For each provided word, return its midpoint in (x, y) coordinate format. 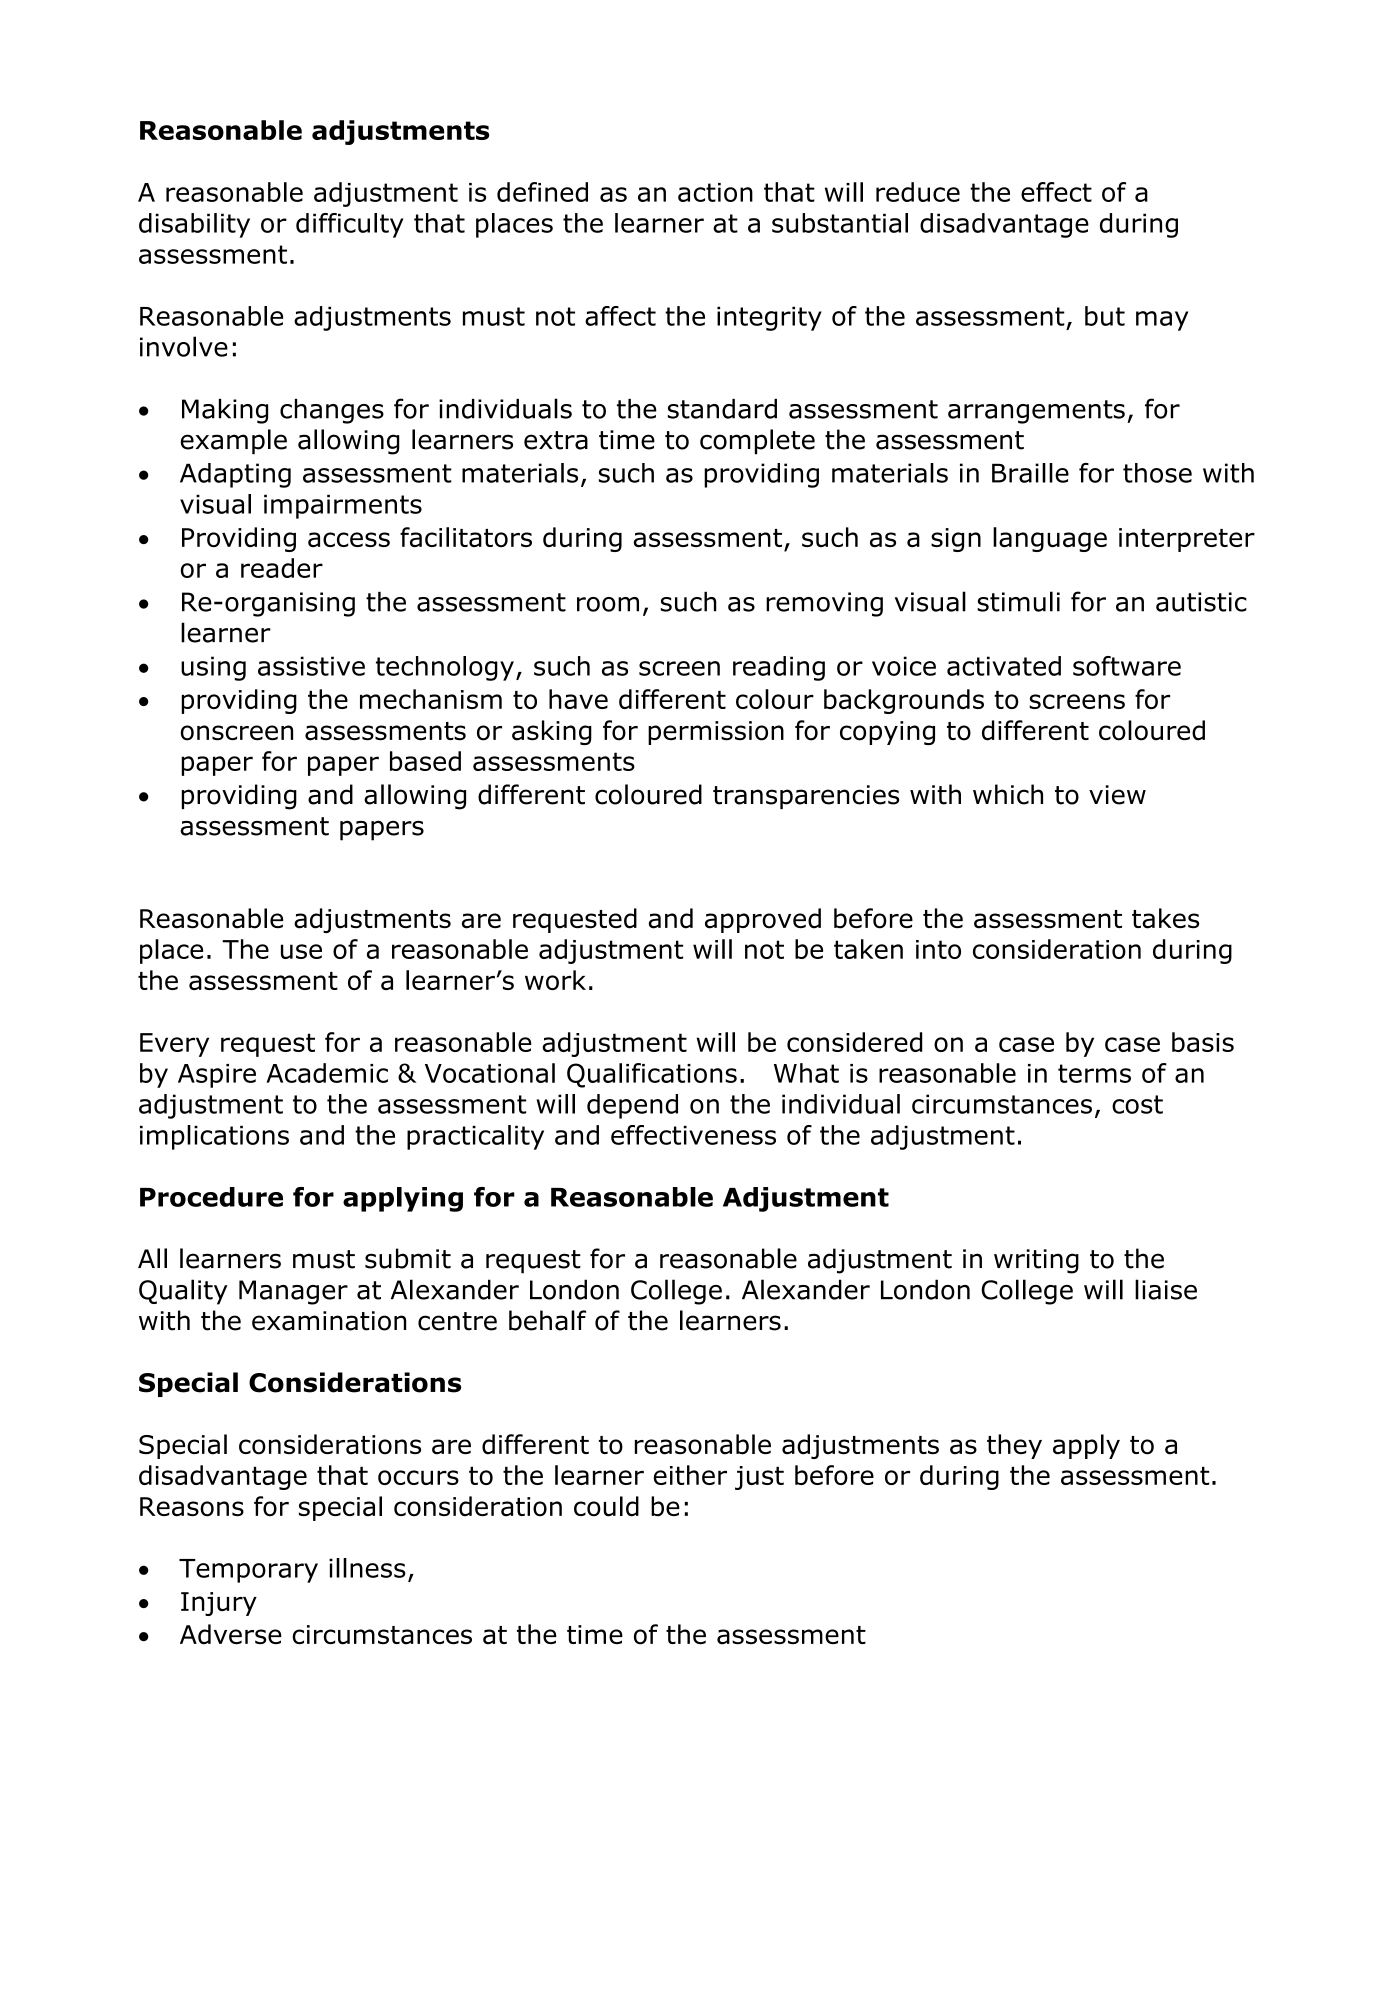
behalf (547, 1320)
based (425, 761)
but (1105, 316)
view (1117, 795)
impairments (343, 506)
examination (329, 1321)
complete (757, 442)
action (715, 192)
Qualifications (652, 1075)
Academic (327, 1073)
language (1050, 539)
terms (1094, 1073)
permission (716, 733)
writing (1036, 1261)
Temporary (248, 1571)
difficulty (350, 225)
